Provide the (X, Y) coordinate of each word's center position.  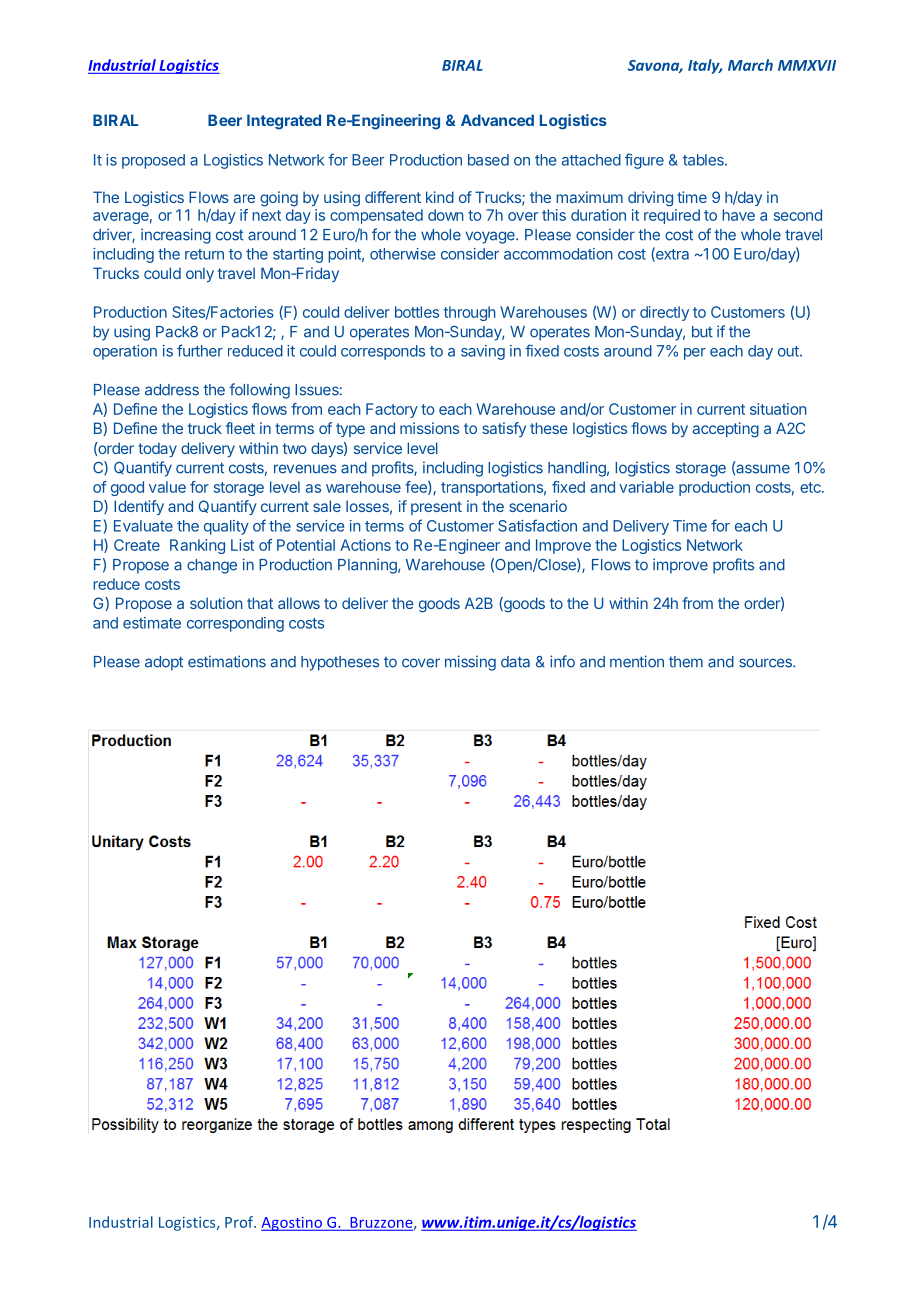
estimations (227, 661)
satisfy (504, 429)
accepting (726, 430)
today (157, 449)
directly (664, 313)
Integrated (284, 122)
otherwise (402, 254)
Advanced (497, 120)
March (750, 65)
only (200, 274)
